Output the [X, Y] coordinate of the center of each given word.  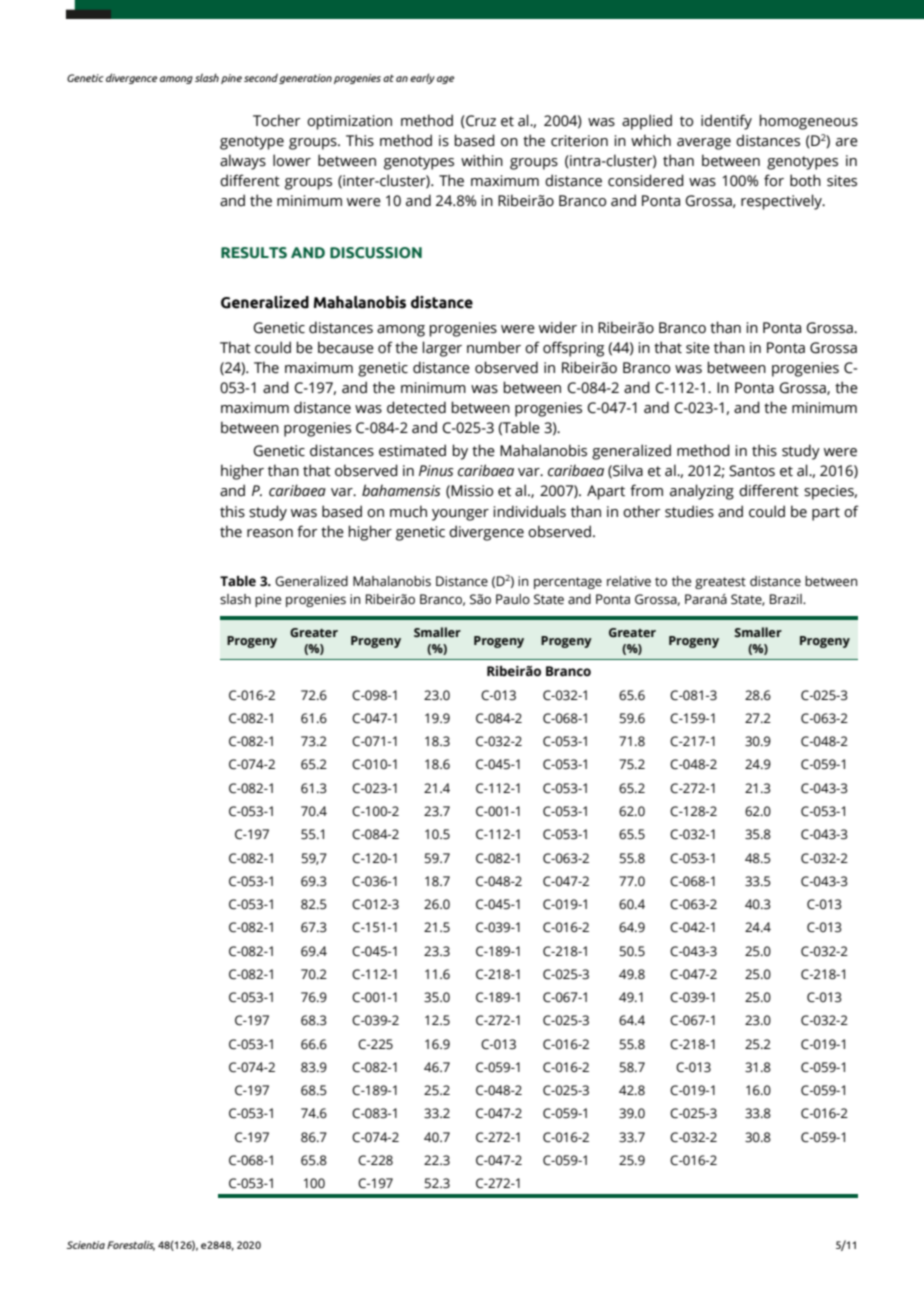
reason [270, 533]
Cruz [480, 121]
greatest [720, 583]
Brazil [787, 599]
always [243, 162]
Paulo [513, 599]
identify [726, 122]
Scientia [86, 1245]
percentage [568, 583]
